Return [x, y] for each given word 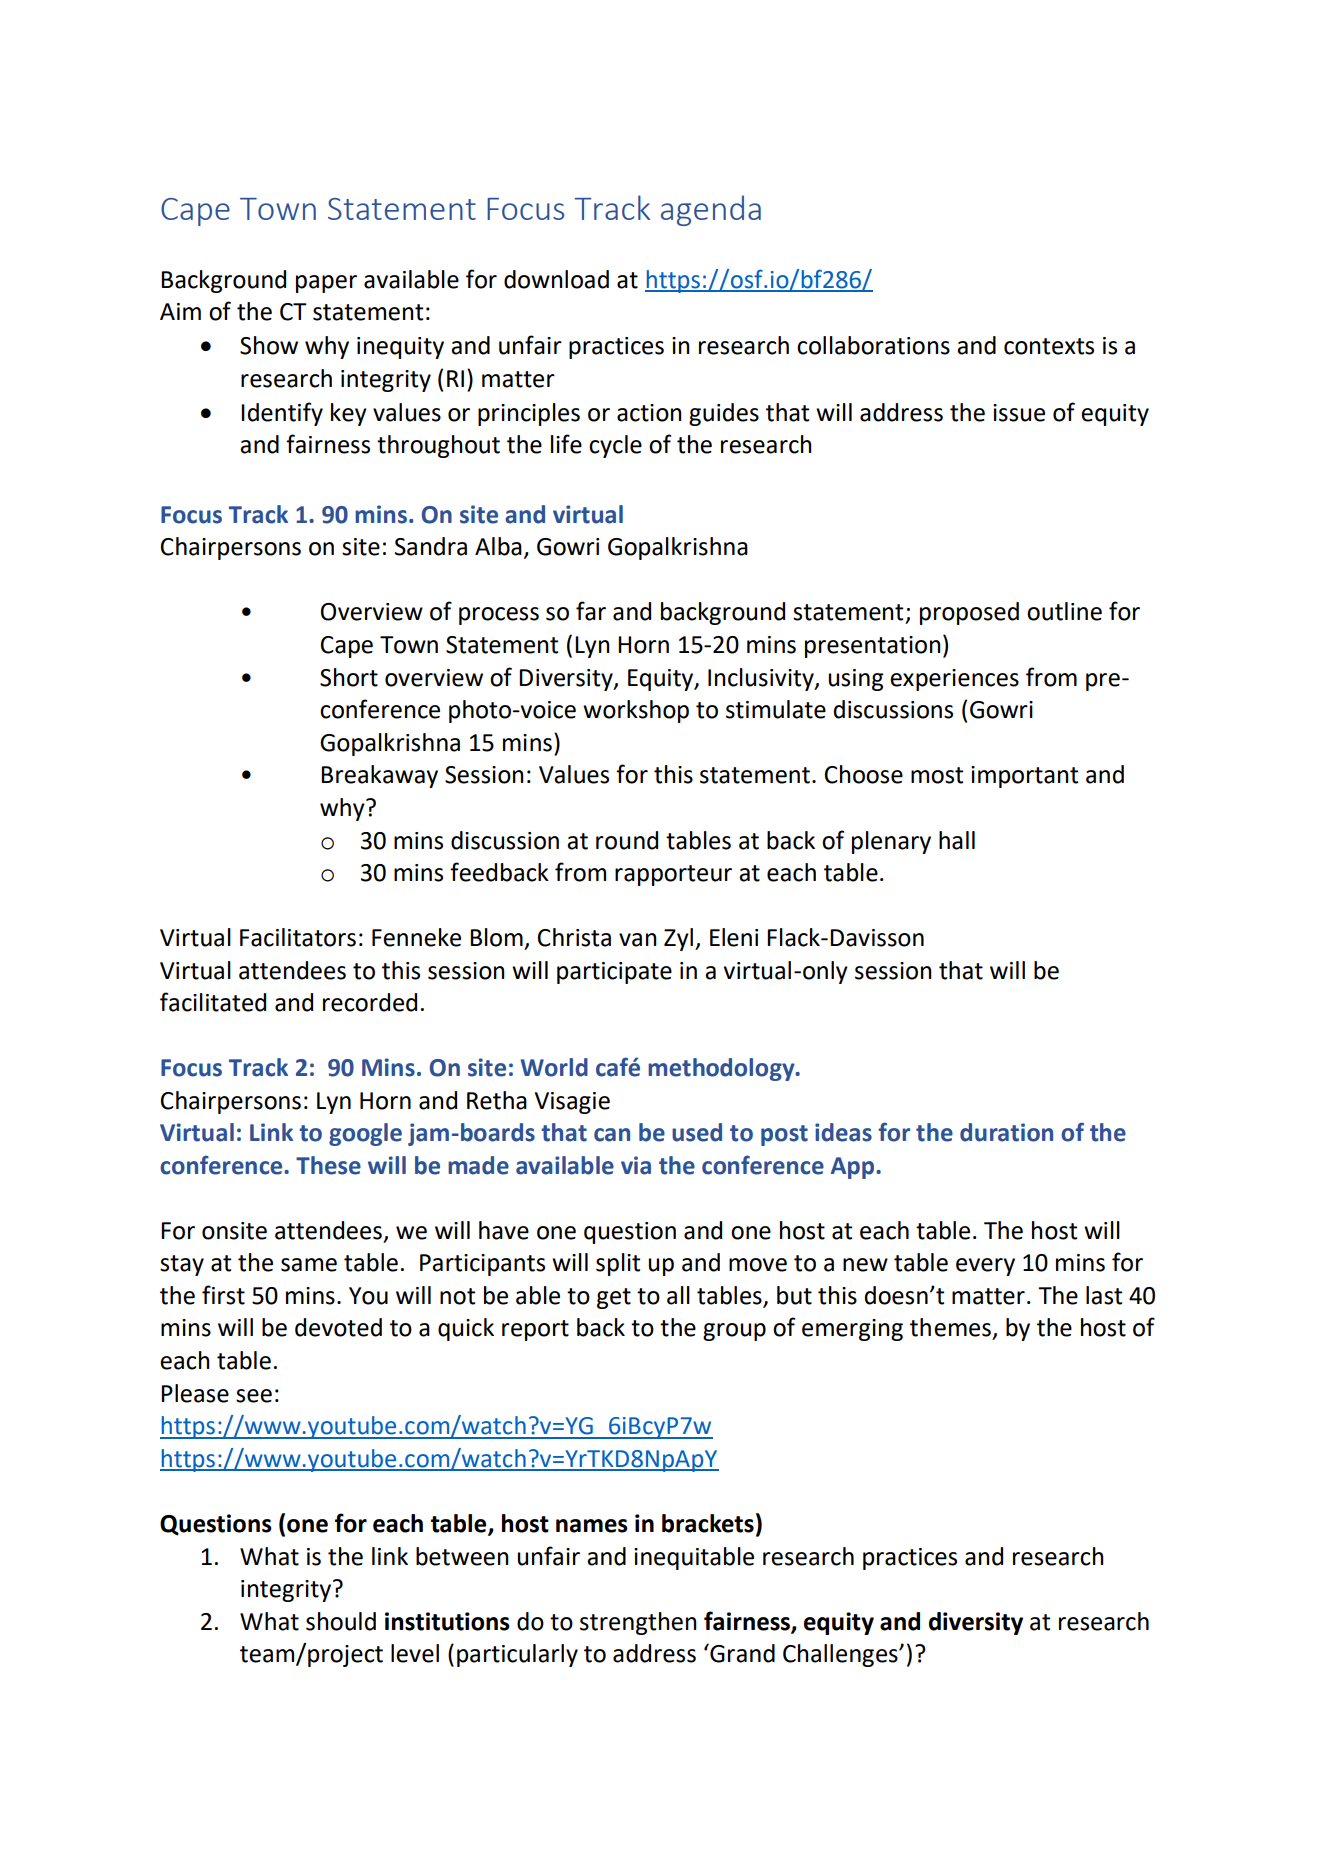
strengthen [638, 1623]
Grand [741, 1653]
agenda [711, 210]
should [341, 1621]
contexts [1049, 346]
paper [326, 284]
